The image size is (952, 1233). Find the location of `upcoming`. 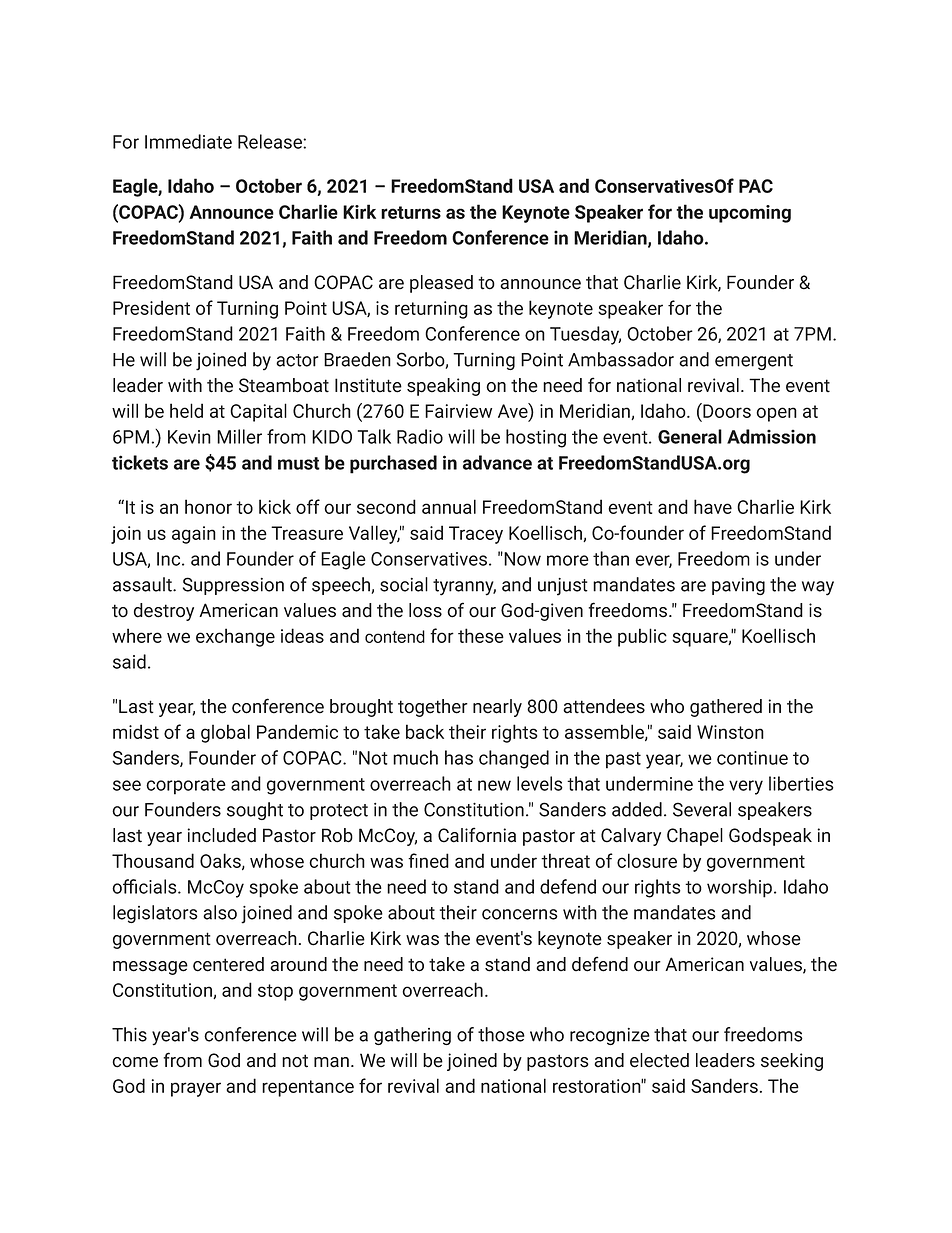

upcoming is located at coordinates (750, 214).
